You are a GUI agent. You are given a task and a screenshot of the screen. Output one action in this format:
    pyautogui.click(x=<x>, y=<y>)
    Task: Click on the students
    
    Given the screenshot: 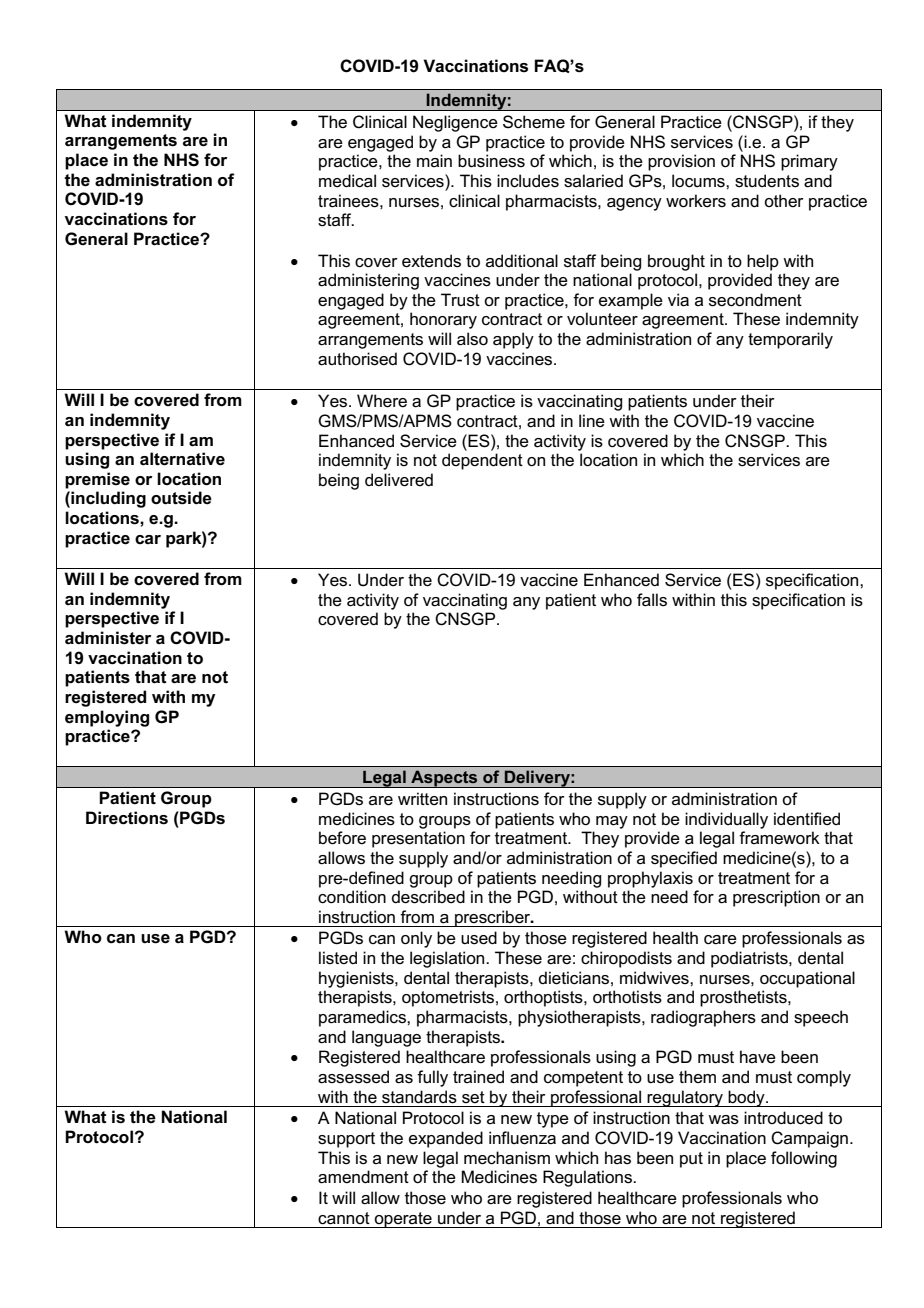 What is the action you would take?
    pyautogui.click(x=767, y=181)
